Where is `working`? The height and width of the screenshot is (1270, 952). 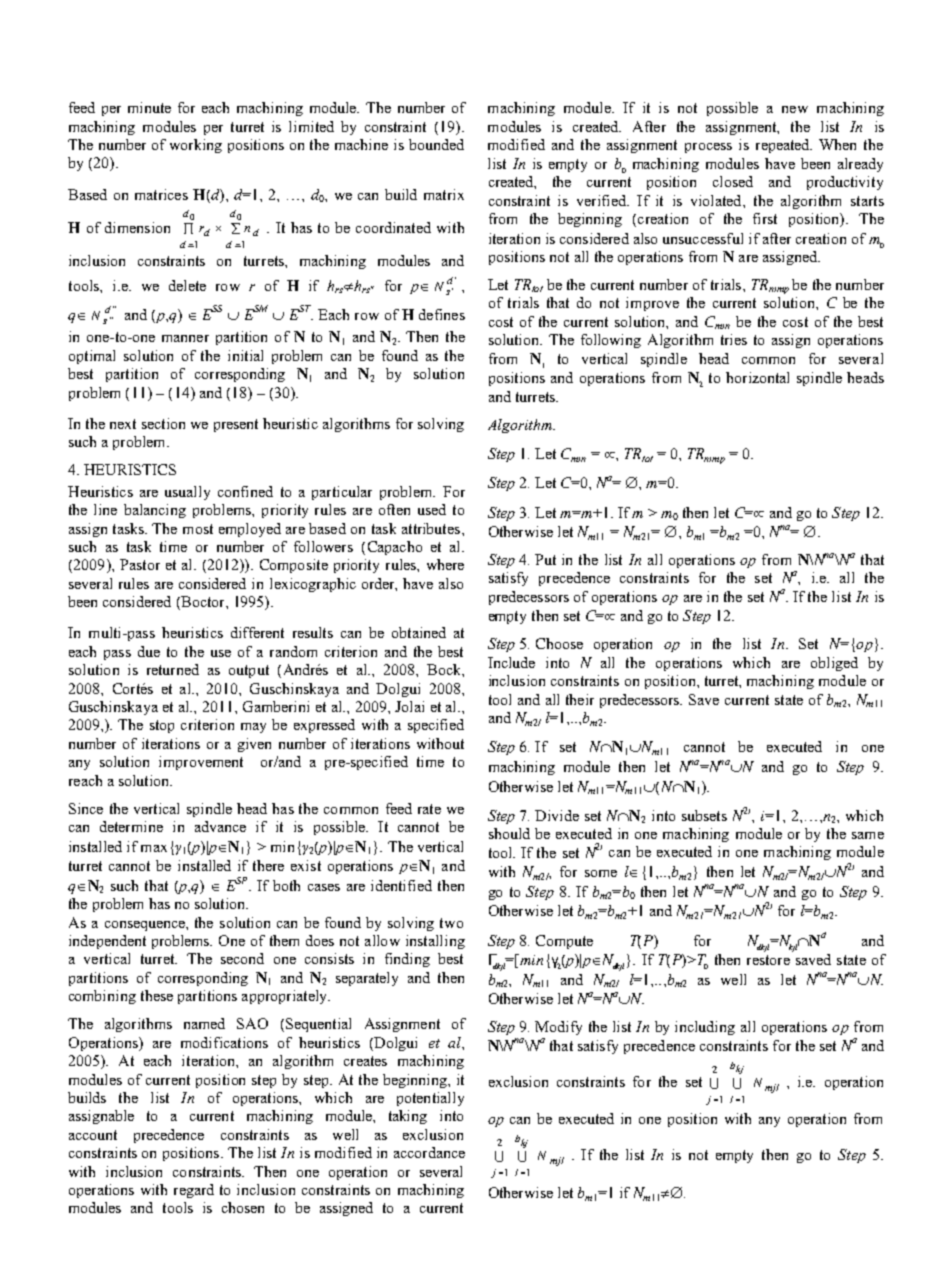
working is located at coordinates (196, 146).
